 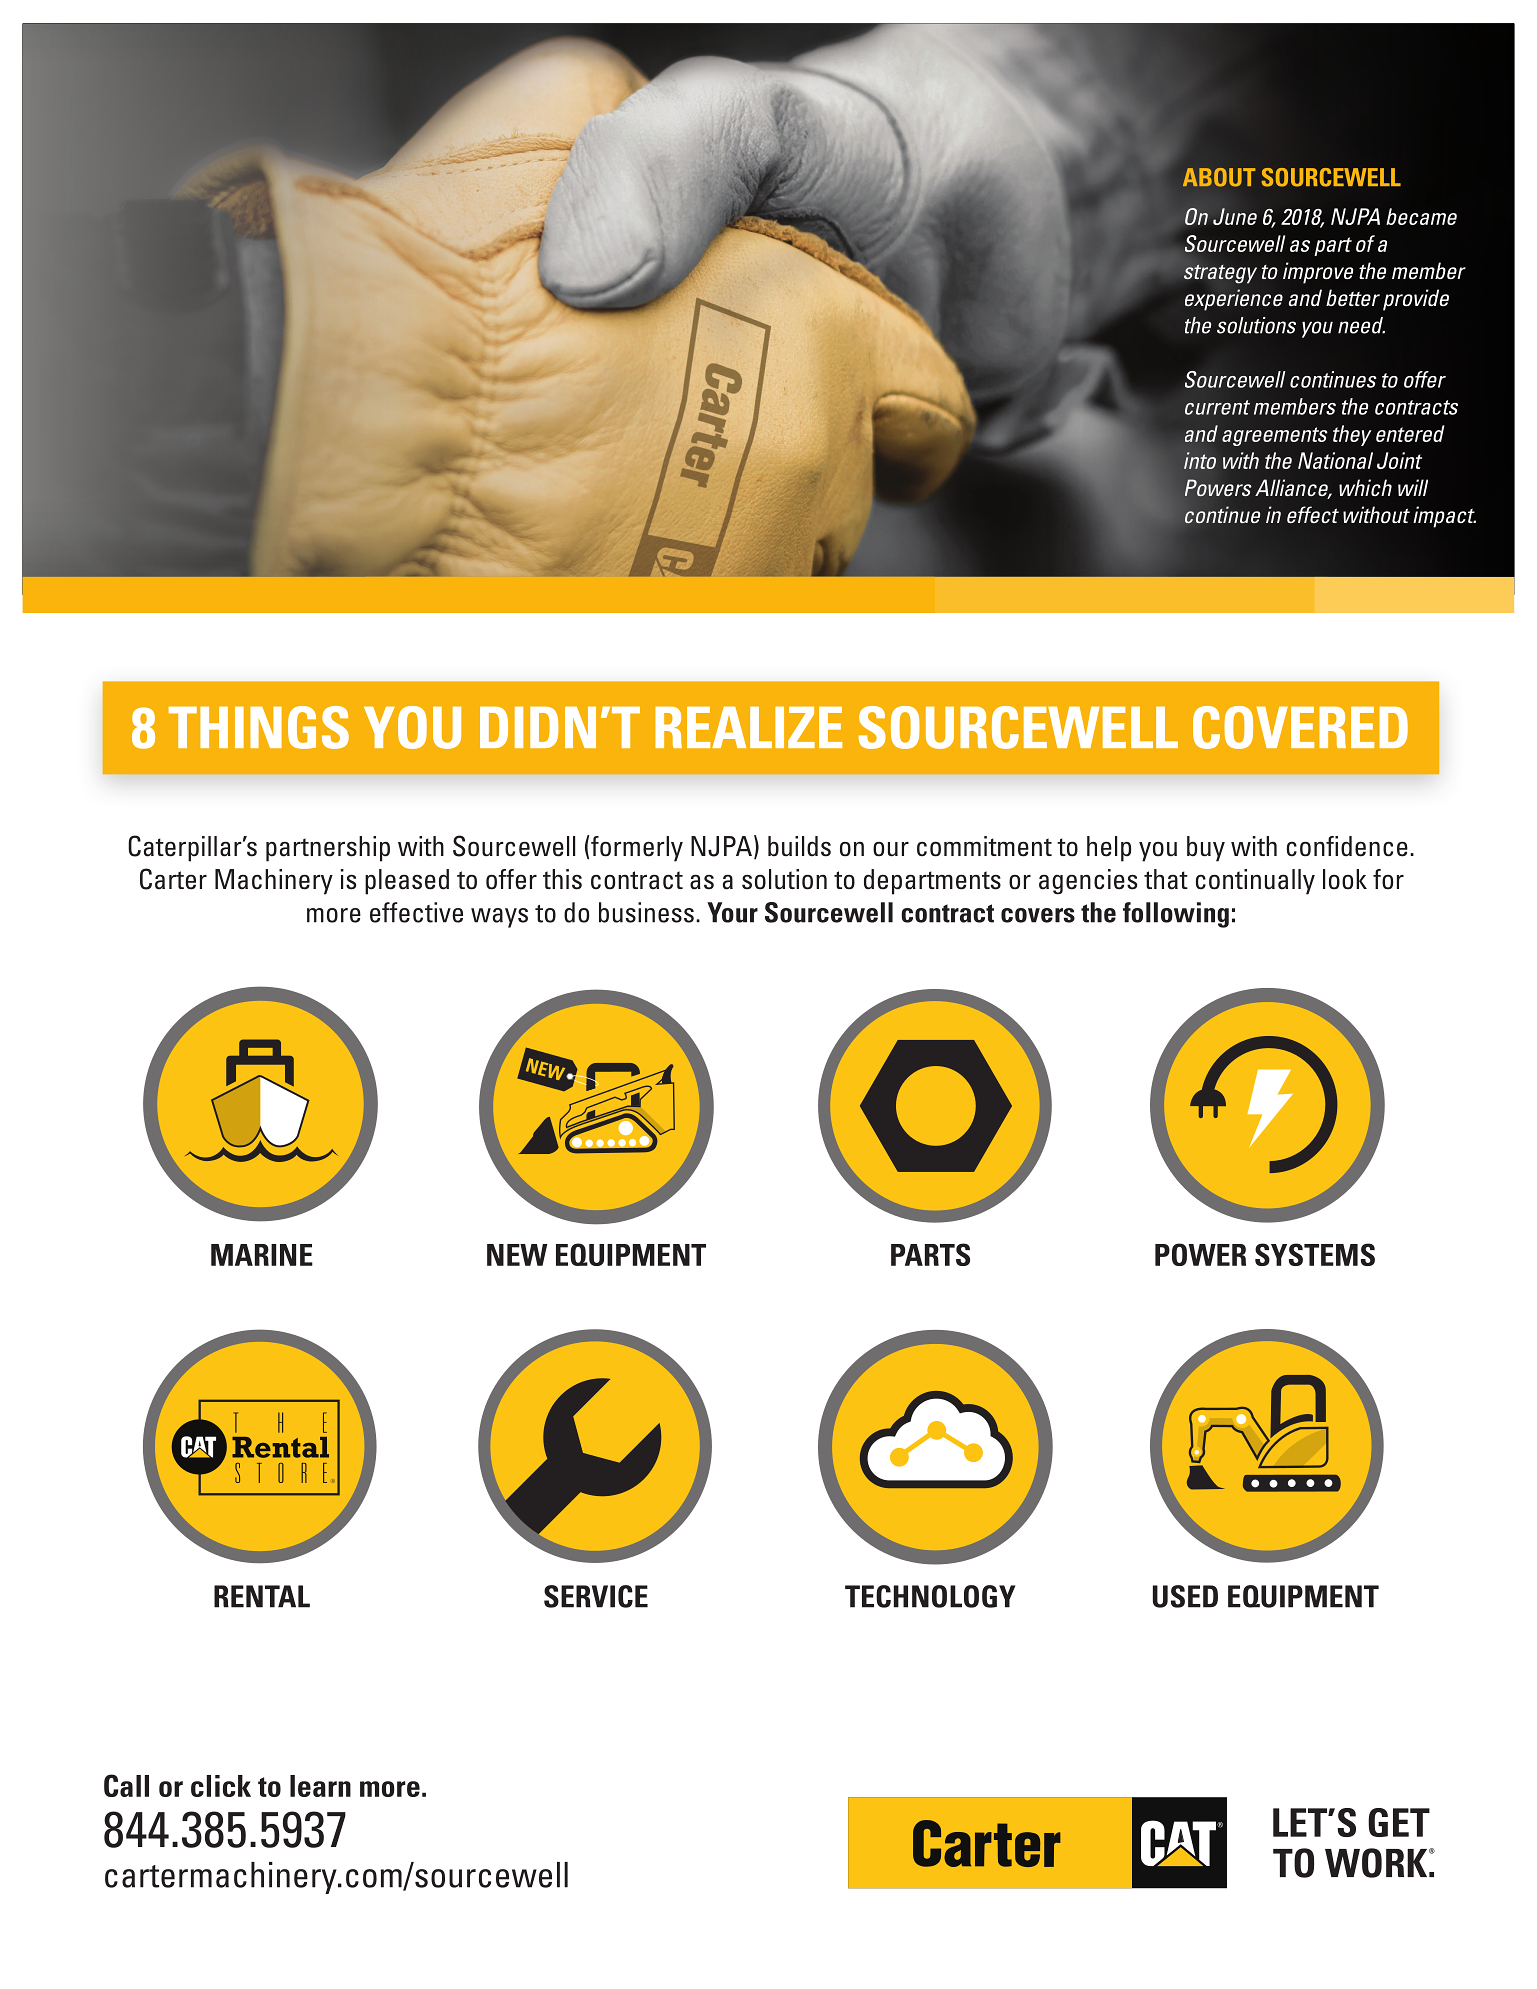 I want to click on THINGS, so click(x=259, y=727).
